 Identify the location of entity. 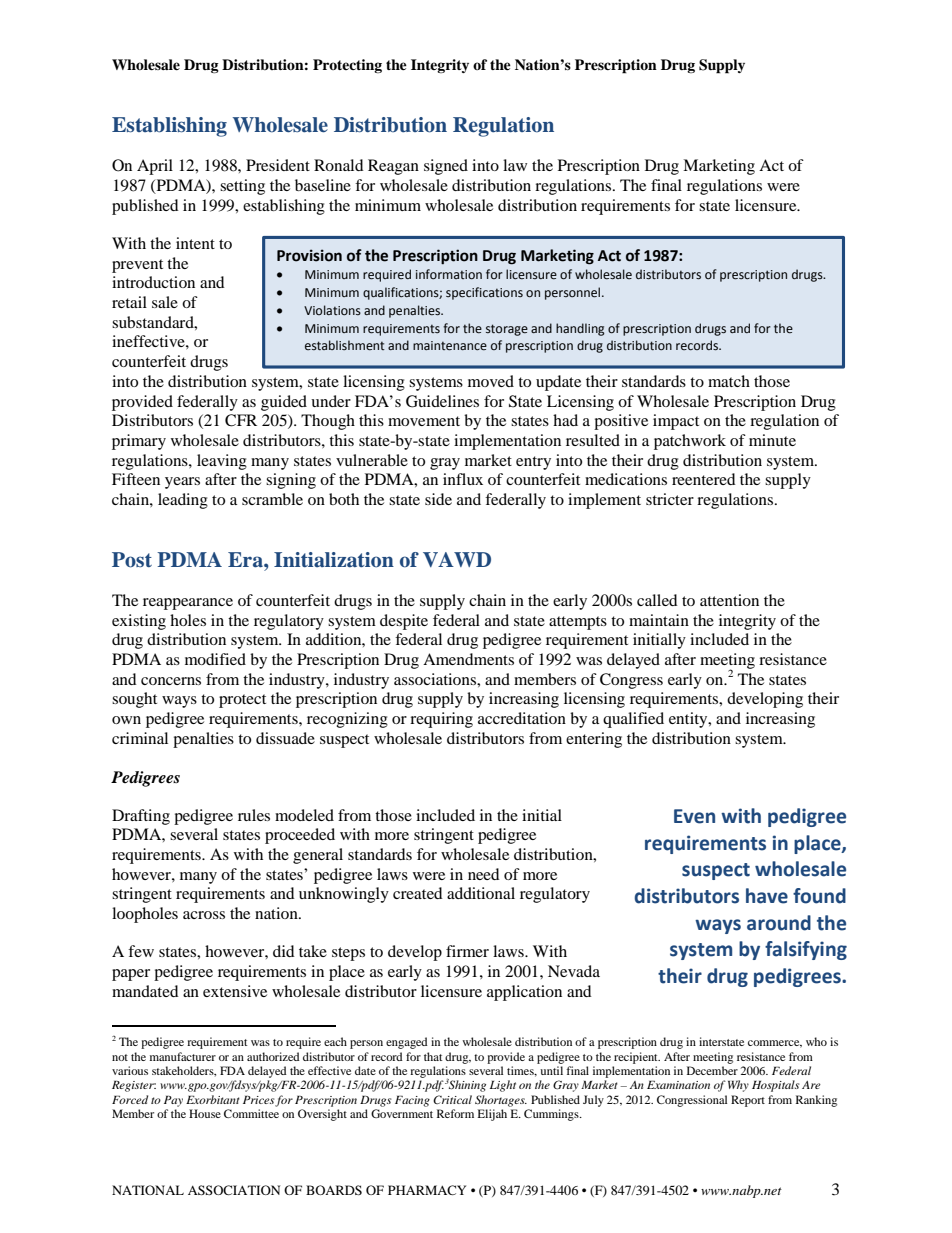
(689, 720).
